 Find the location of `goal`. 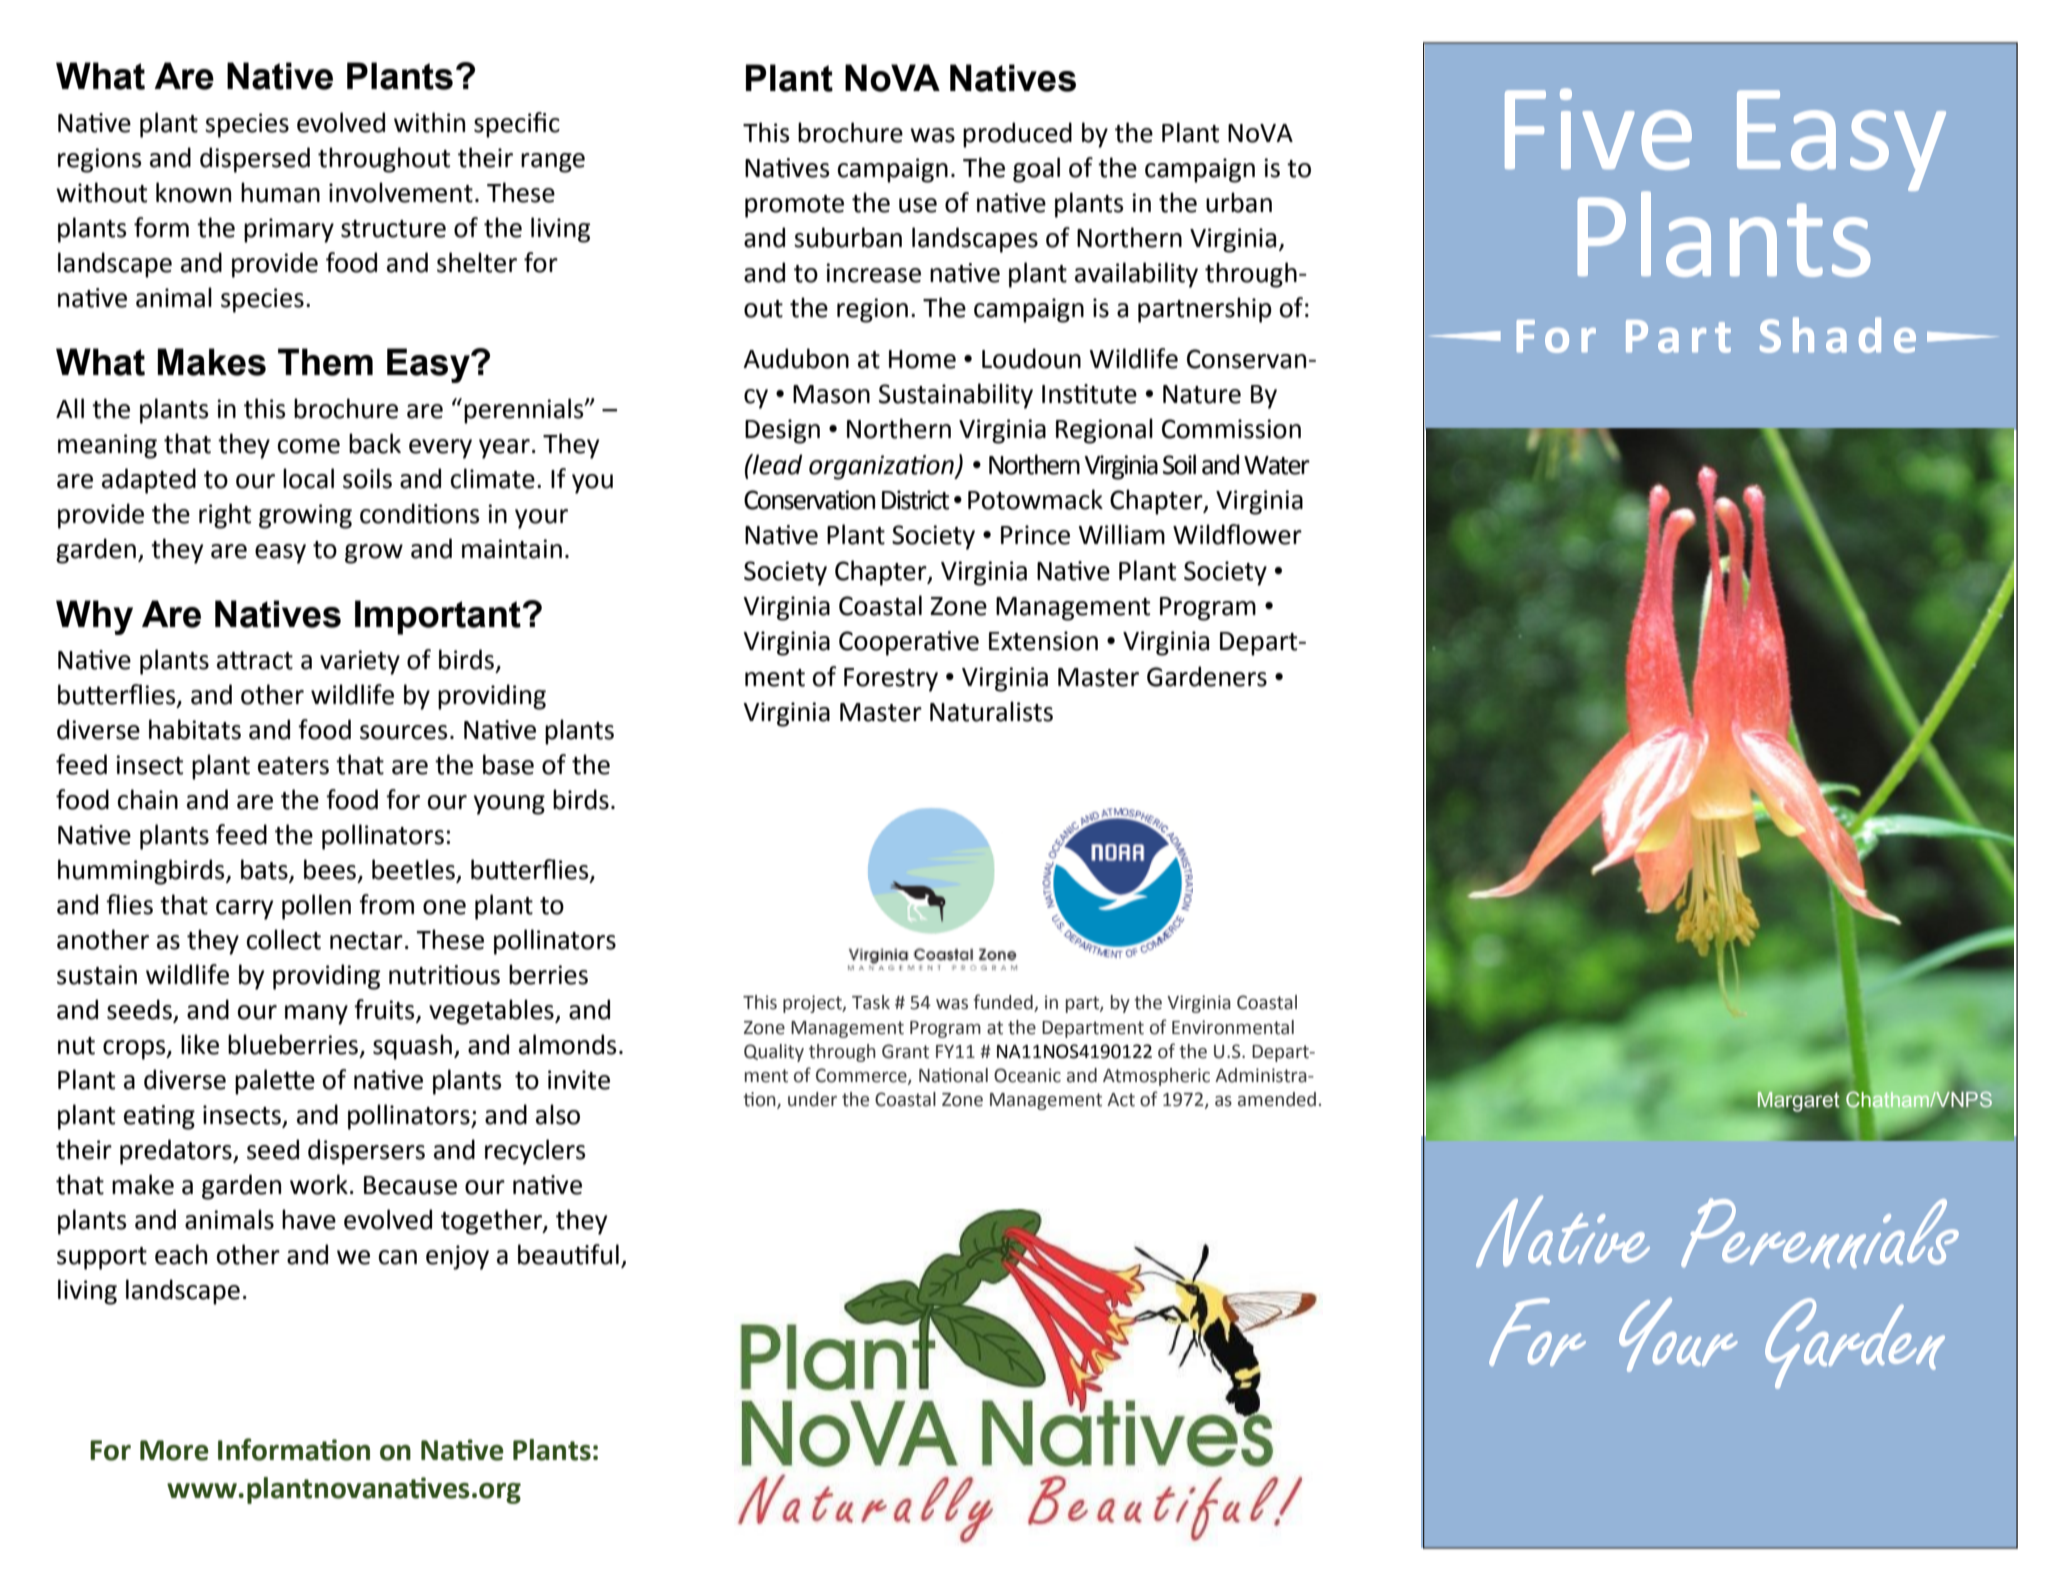

goal is located at coordinates (1036, 170).
